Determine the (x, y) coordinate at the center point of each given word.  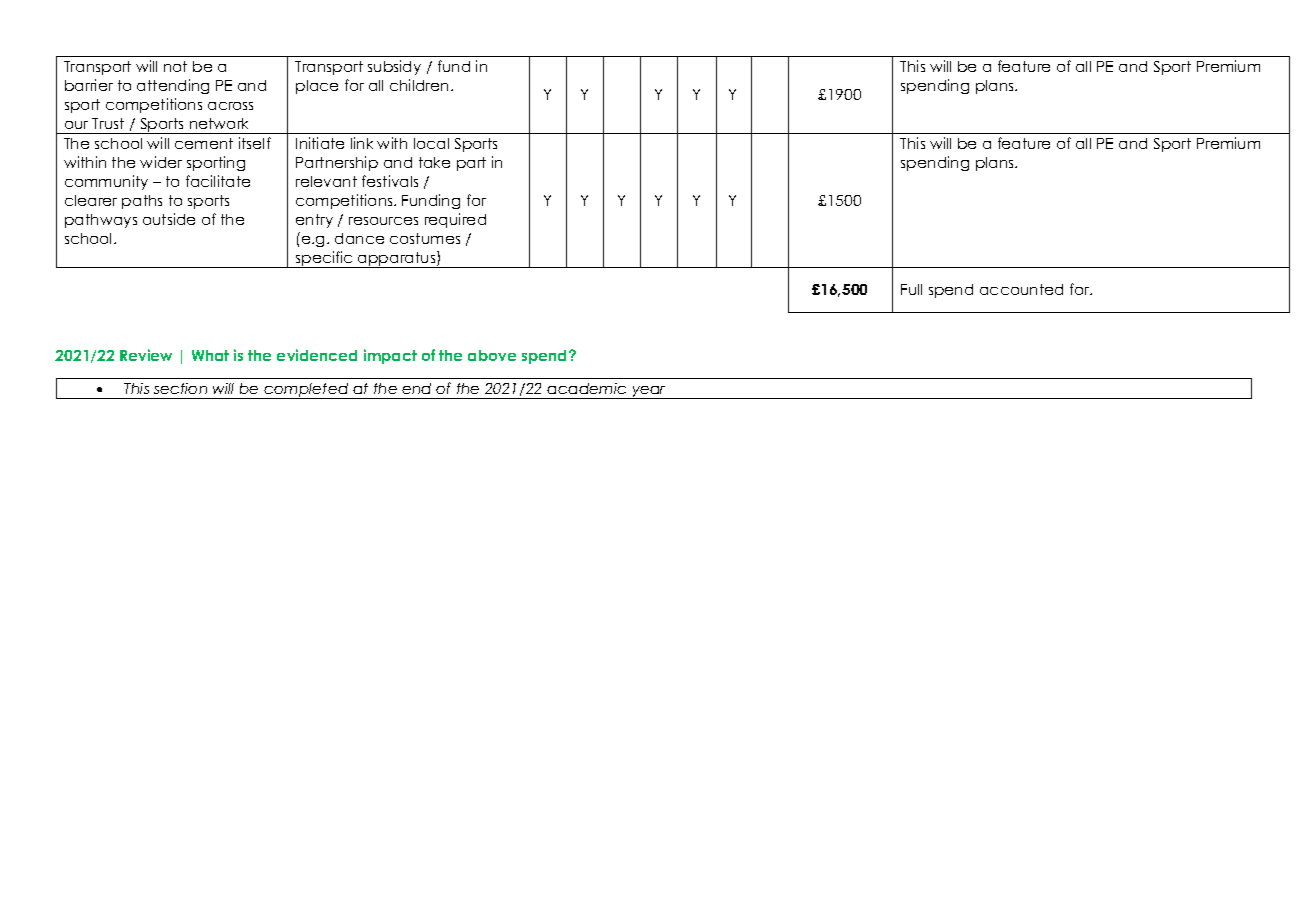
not (175, 66)
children (419, 85)
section (180, 388)
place (317, 87)
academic (586, 388)
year (649, 392)
